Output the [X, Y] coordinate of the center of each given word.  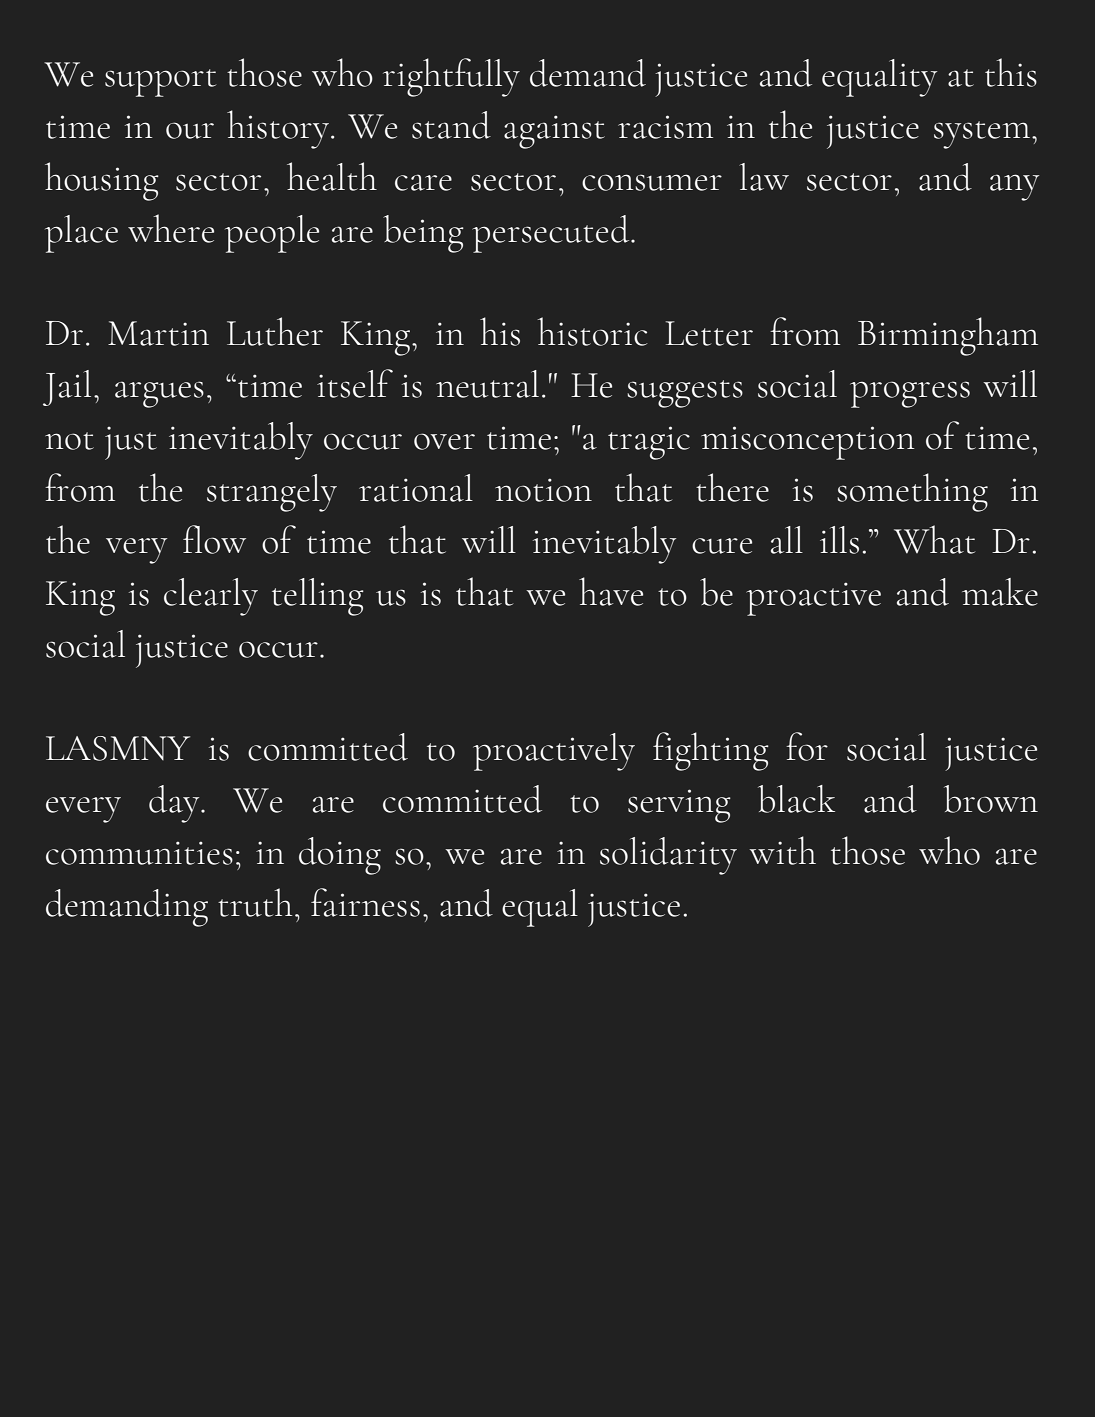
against [554, 132]
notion [543, 490]
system [982, 135]
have [611, 591]
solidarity [668, 856]
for [807, 746]
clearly [211, 597]
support [160, 83]
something [912, 492]
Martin [158, 333]
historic [592, 331]
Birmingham [948, 336]
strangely [272, 493]
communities [139, 853]
